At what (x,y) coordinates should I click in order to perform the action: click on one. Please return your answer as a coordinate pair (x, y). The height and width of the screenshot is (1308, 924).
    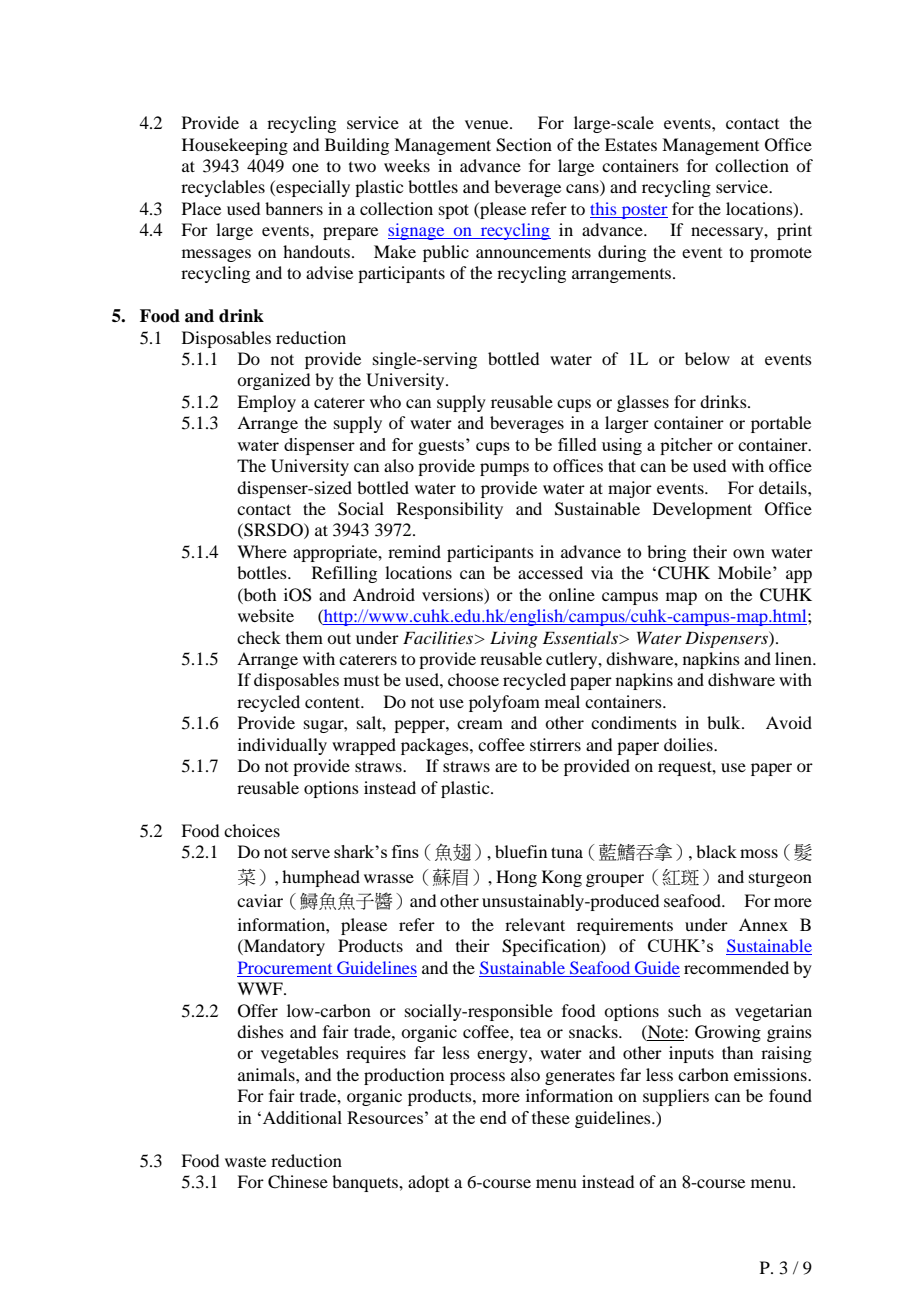
    Looking at the image, I should click on (305, 167).
